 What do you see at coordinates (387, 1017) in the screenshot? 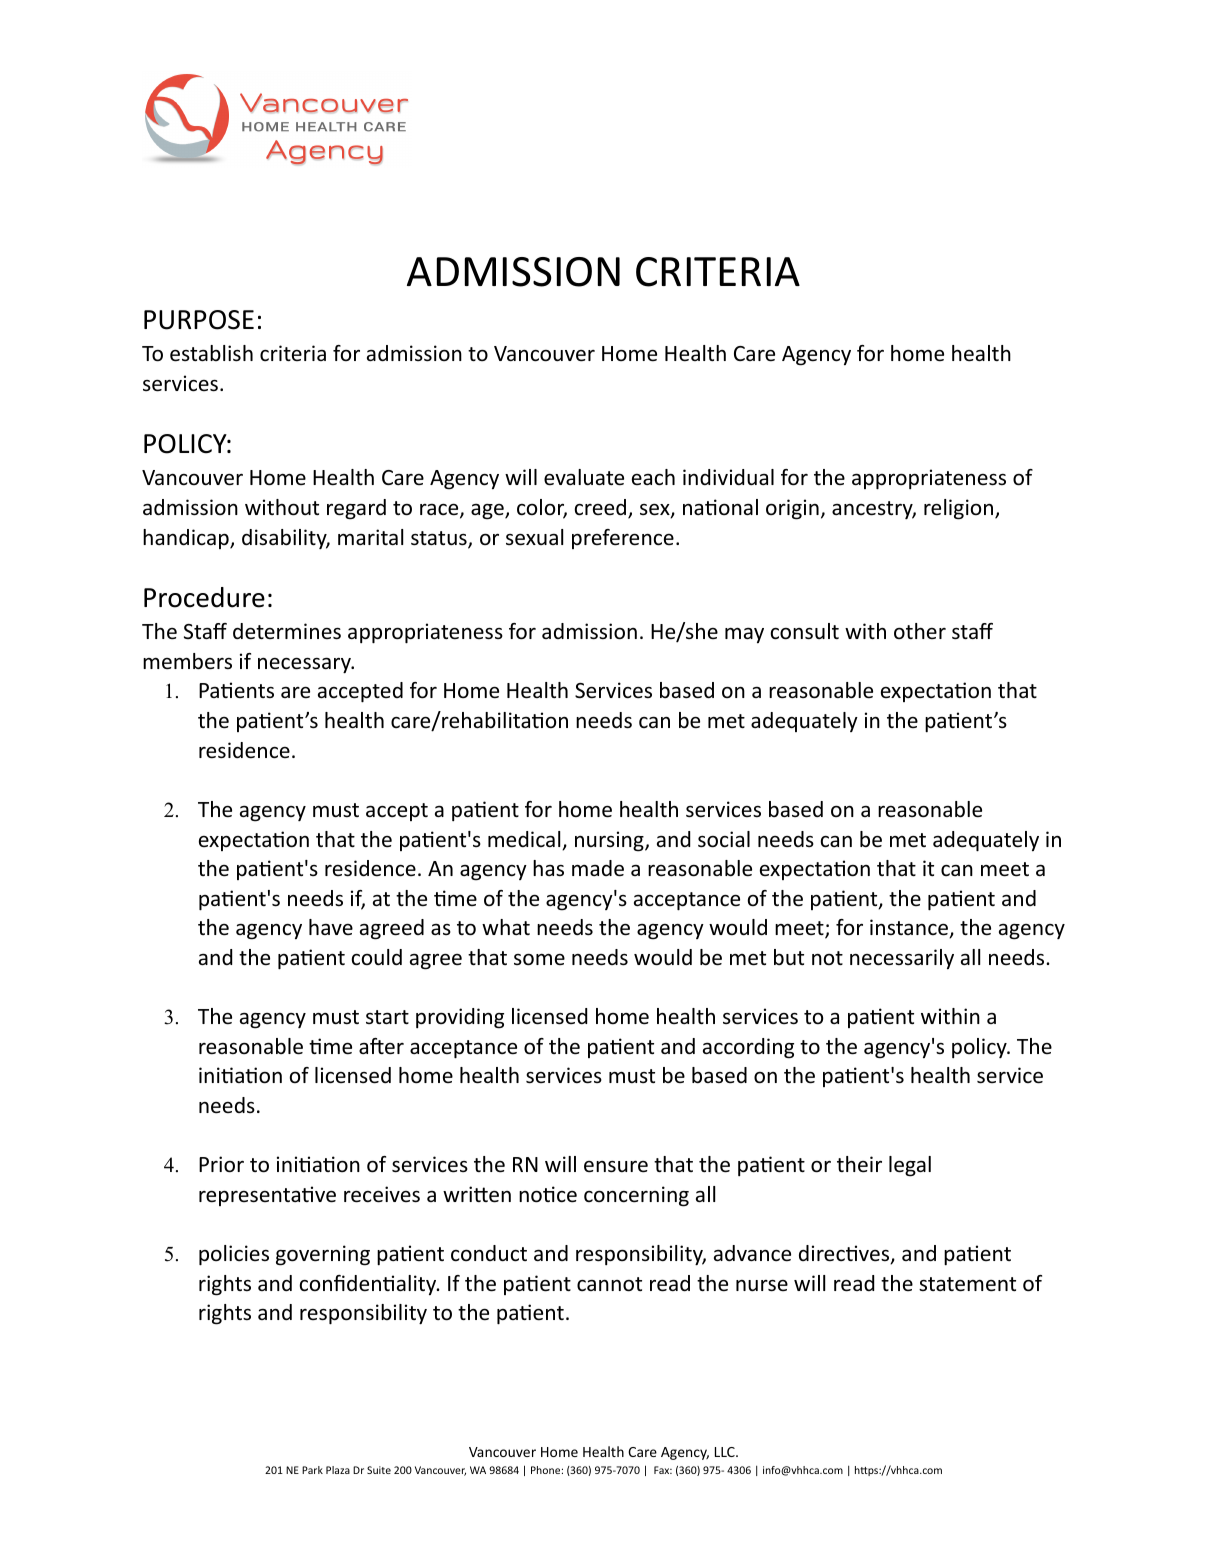
I see `start` at bounding box center [387, 1017].
